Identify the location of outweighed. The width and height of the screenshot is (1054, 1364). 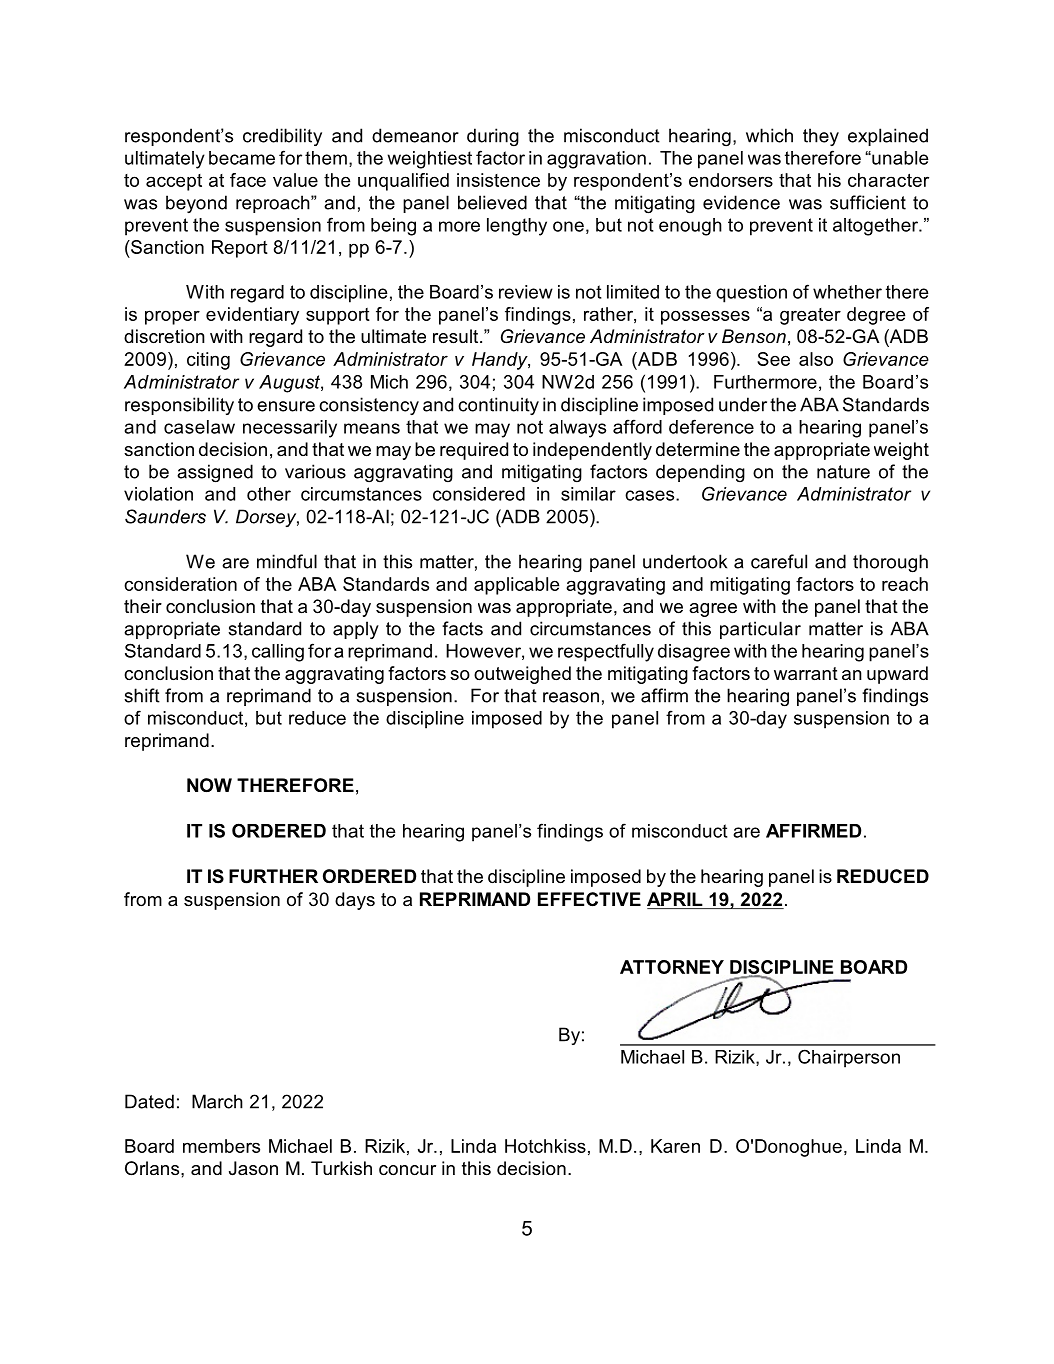
(522, 675).
